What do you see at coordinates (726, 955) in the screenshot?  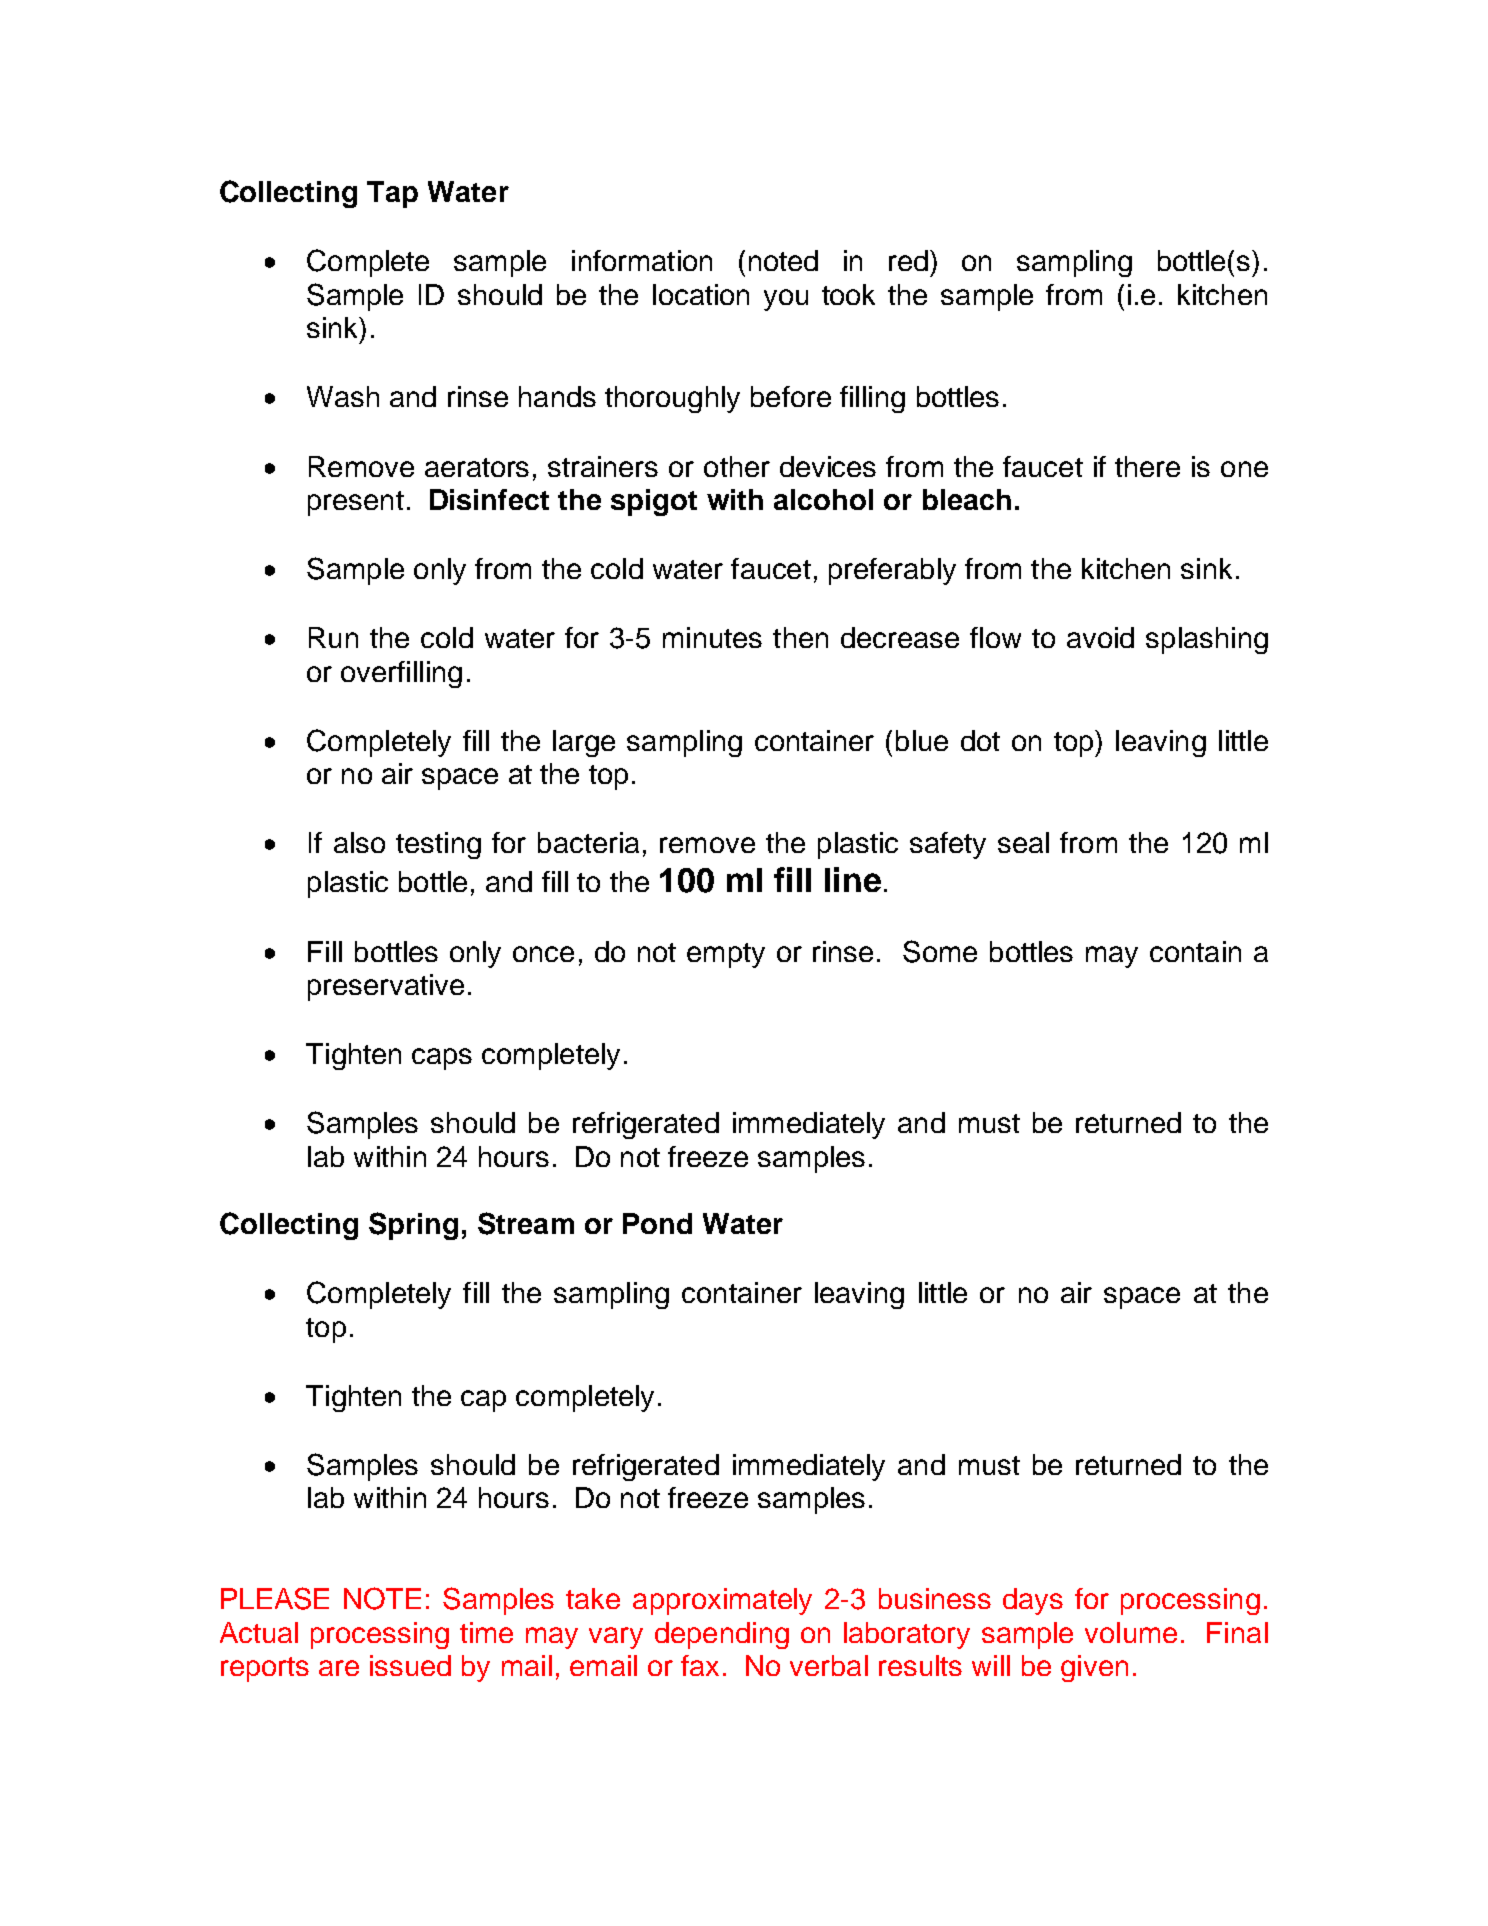 I see `empty` at bounding box center [726, 955].
